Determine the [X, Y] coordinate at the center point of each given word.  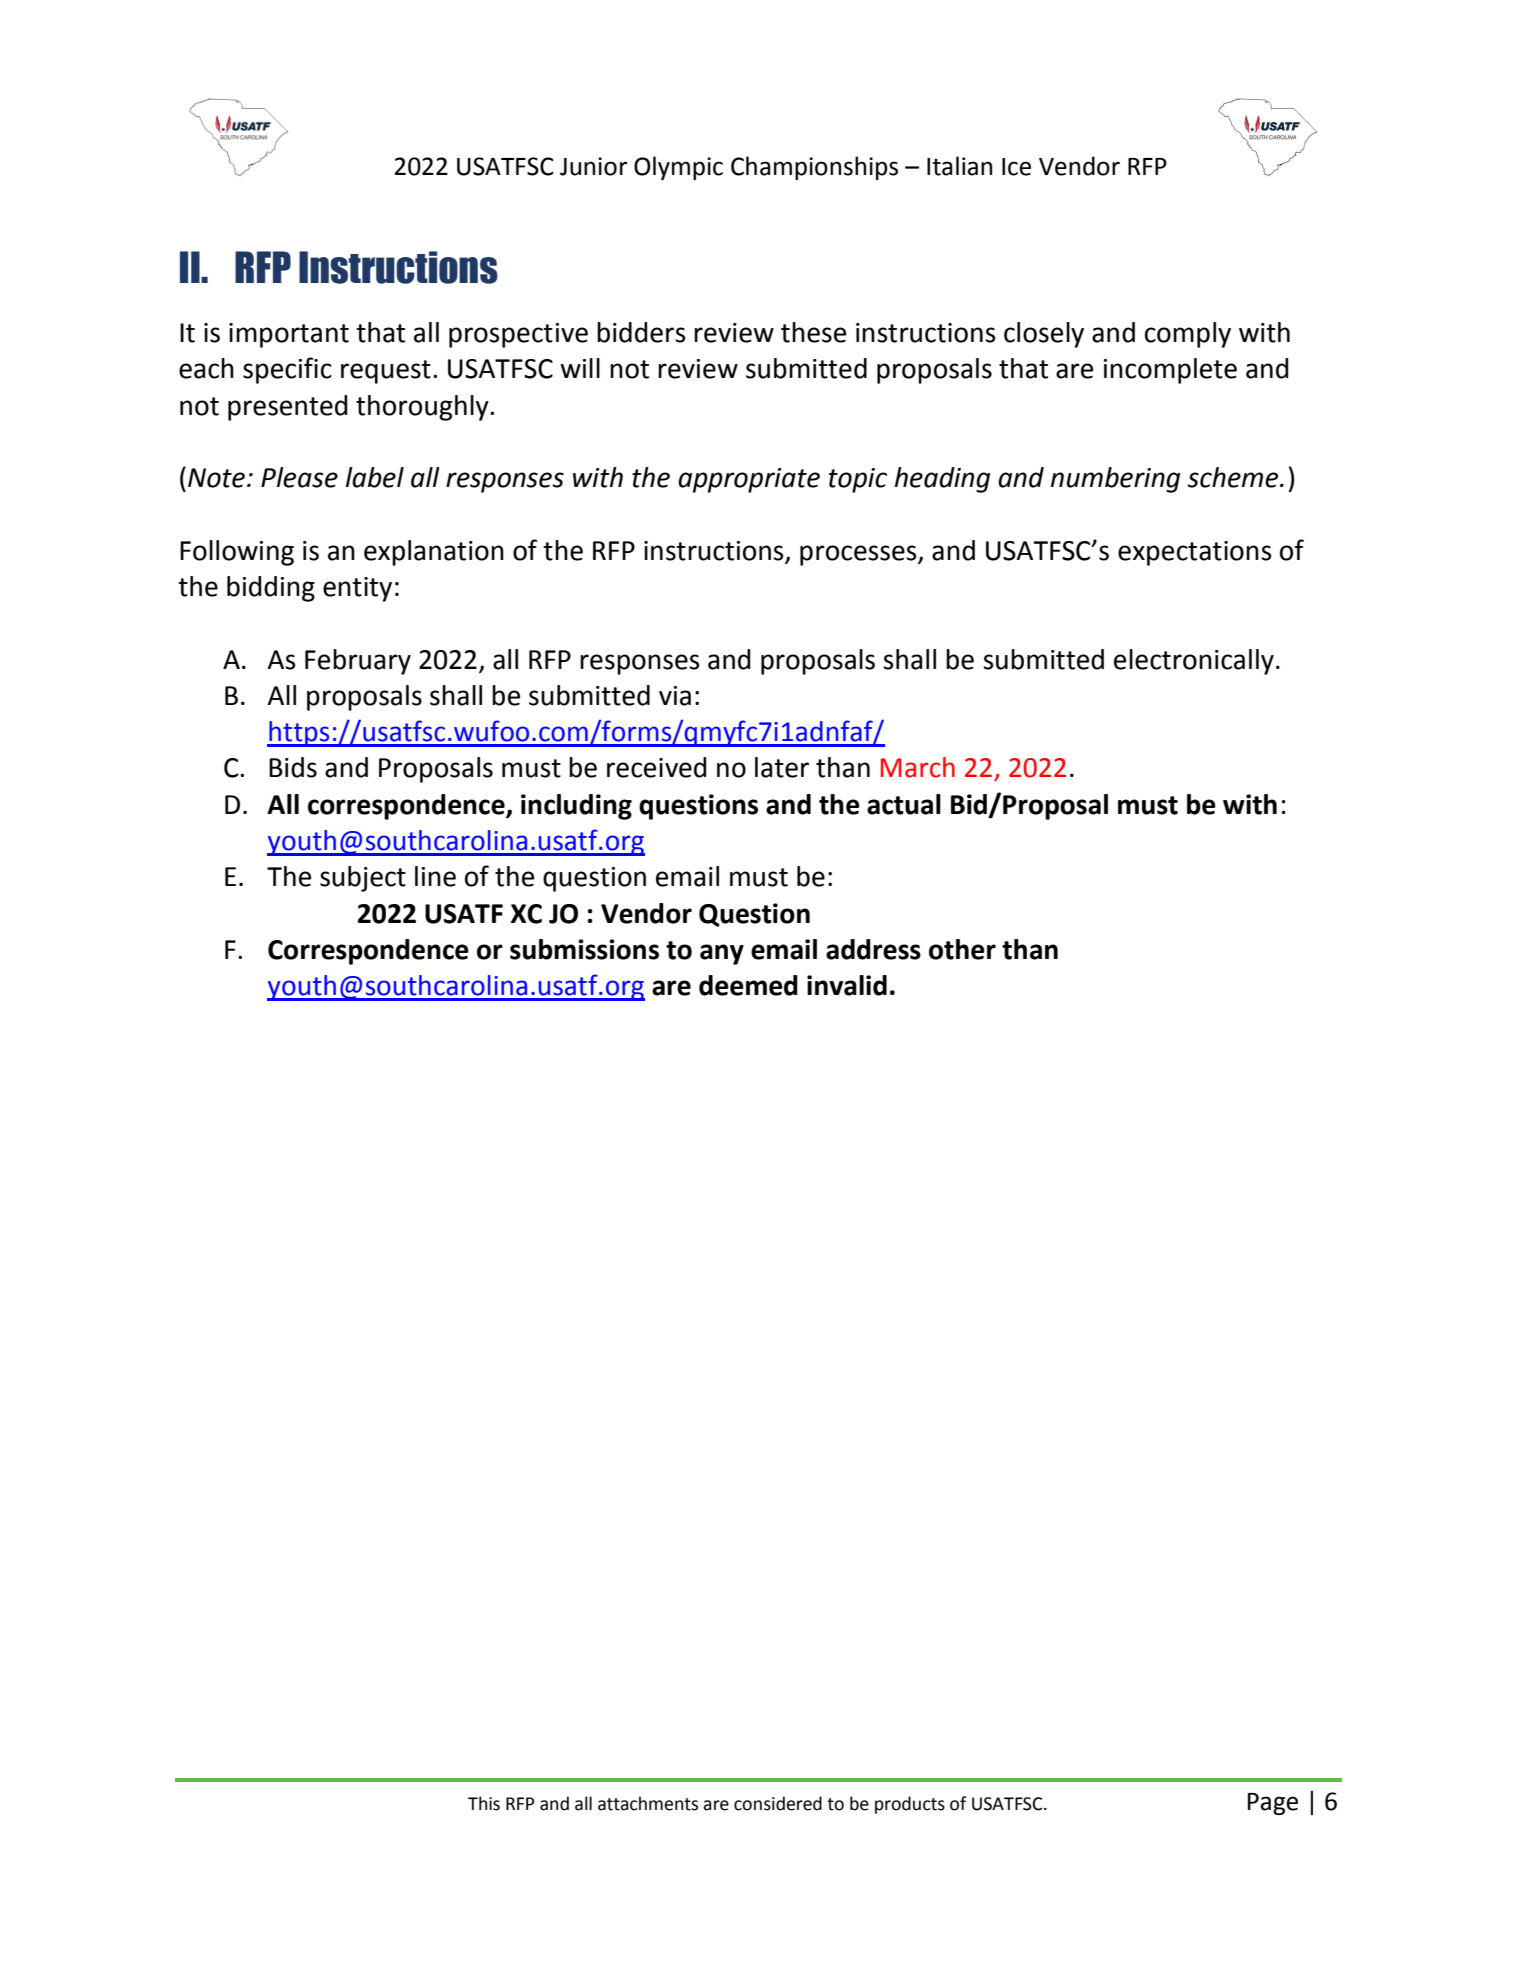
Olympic [678, 168]
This [484, 1803]
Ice [1016, 167]
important [289, 335]
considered [778, 1803]
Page [1273, 1804]
